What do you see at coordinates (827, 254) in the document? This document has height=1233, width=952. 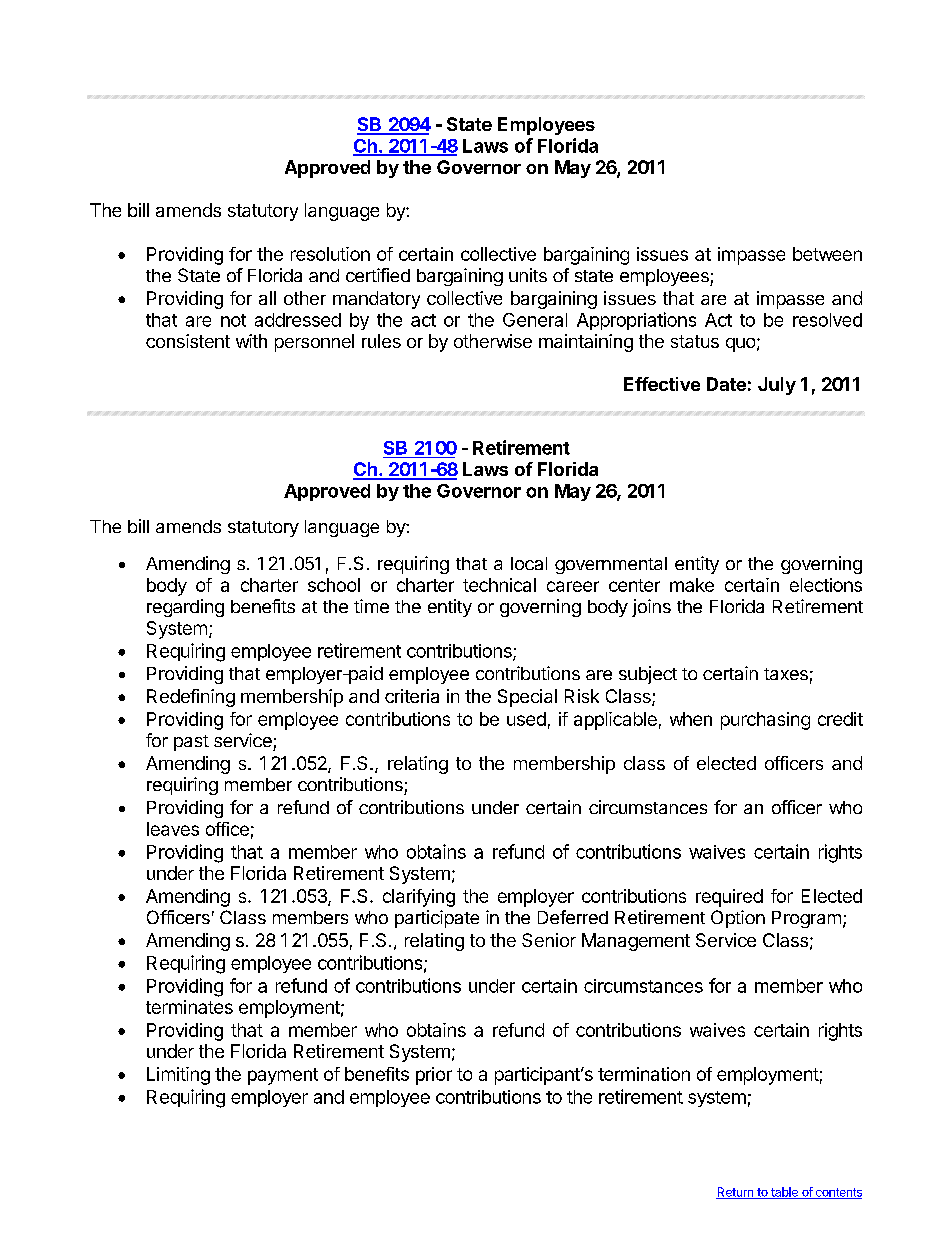 I see `between` at bounding box center [827, 254].
